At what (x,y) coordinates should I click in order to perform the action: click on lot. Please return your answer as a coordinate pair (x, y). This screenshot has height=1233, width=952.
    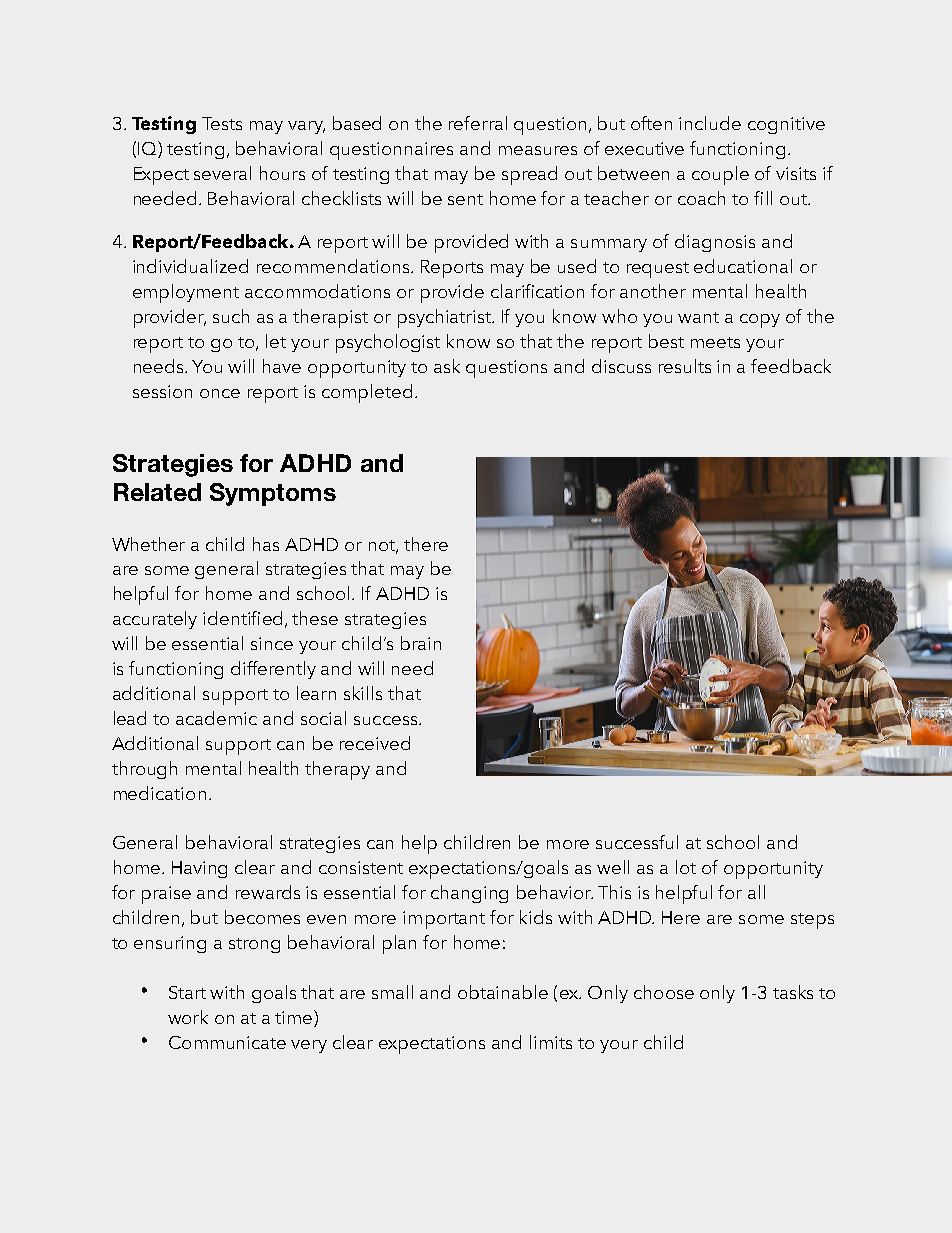
    Looking at the image, I should click on (686, 867).
